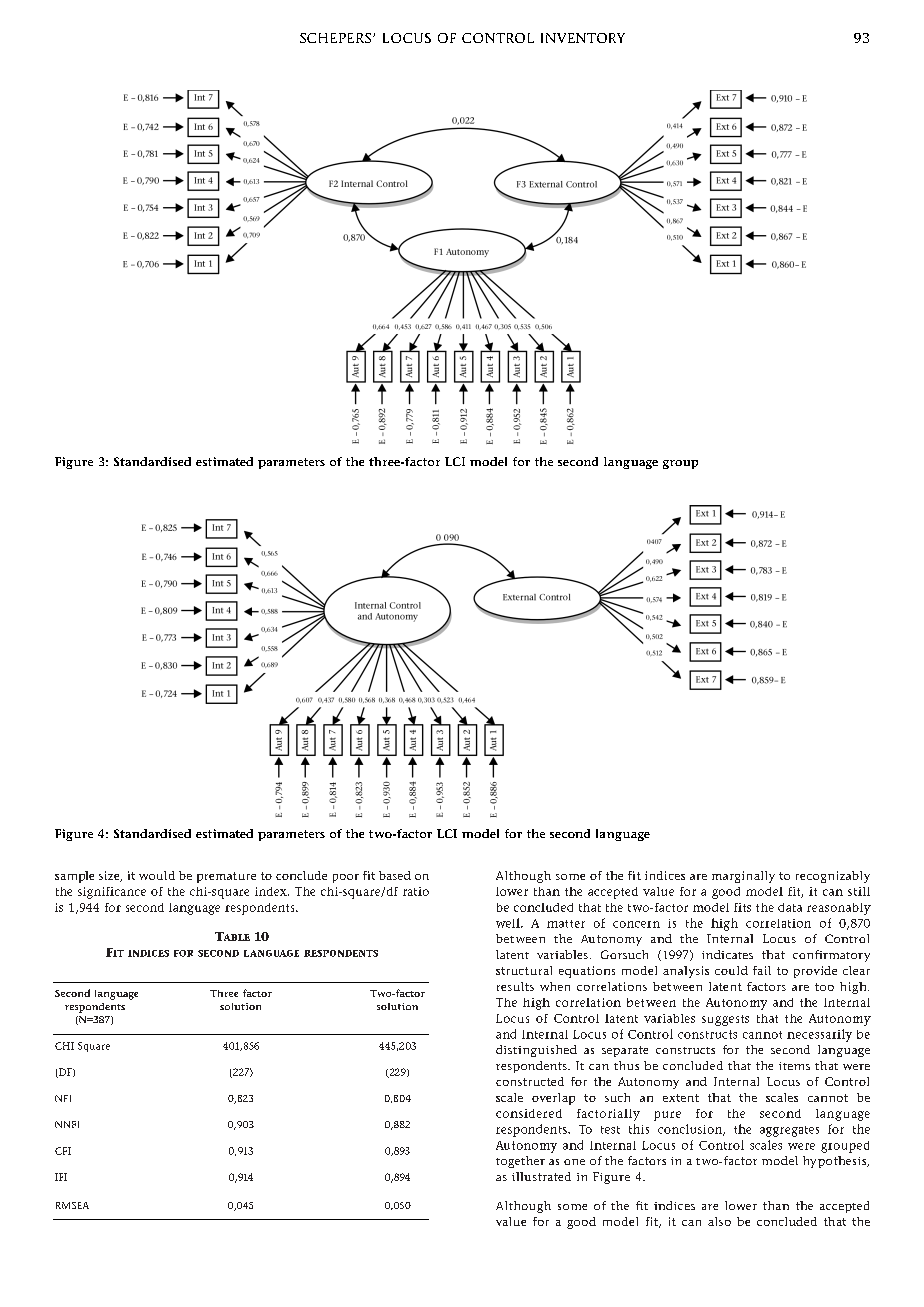  I want to click on still, so click(859, 891).
